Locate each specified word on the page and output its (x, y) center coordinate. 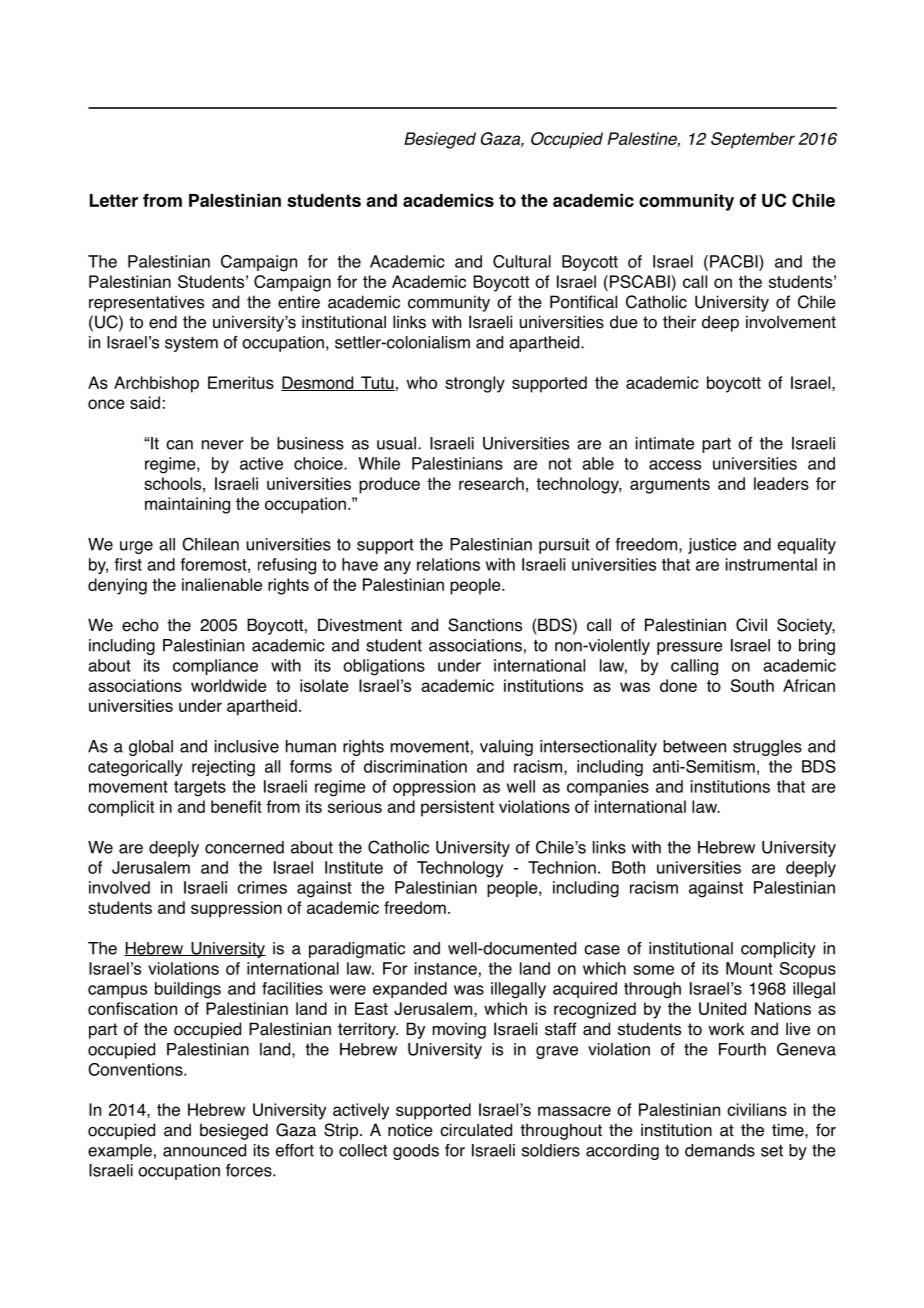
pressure (689, 648)
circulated (476, 1130)
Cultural (522, 261)
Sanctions (485, 625)
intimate (665, 443)
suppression (236, 909)
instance (446, 968)
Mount (749, 968)
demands (720, 1150)
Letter (114, 200)
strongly (475, 384)
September (753, 140)
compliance (215, 667)
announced (204, 1150)
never (223, 445)
